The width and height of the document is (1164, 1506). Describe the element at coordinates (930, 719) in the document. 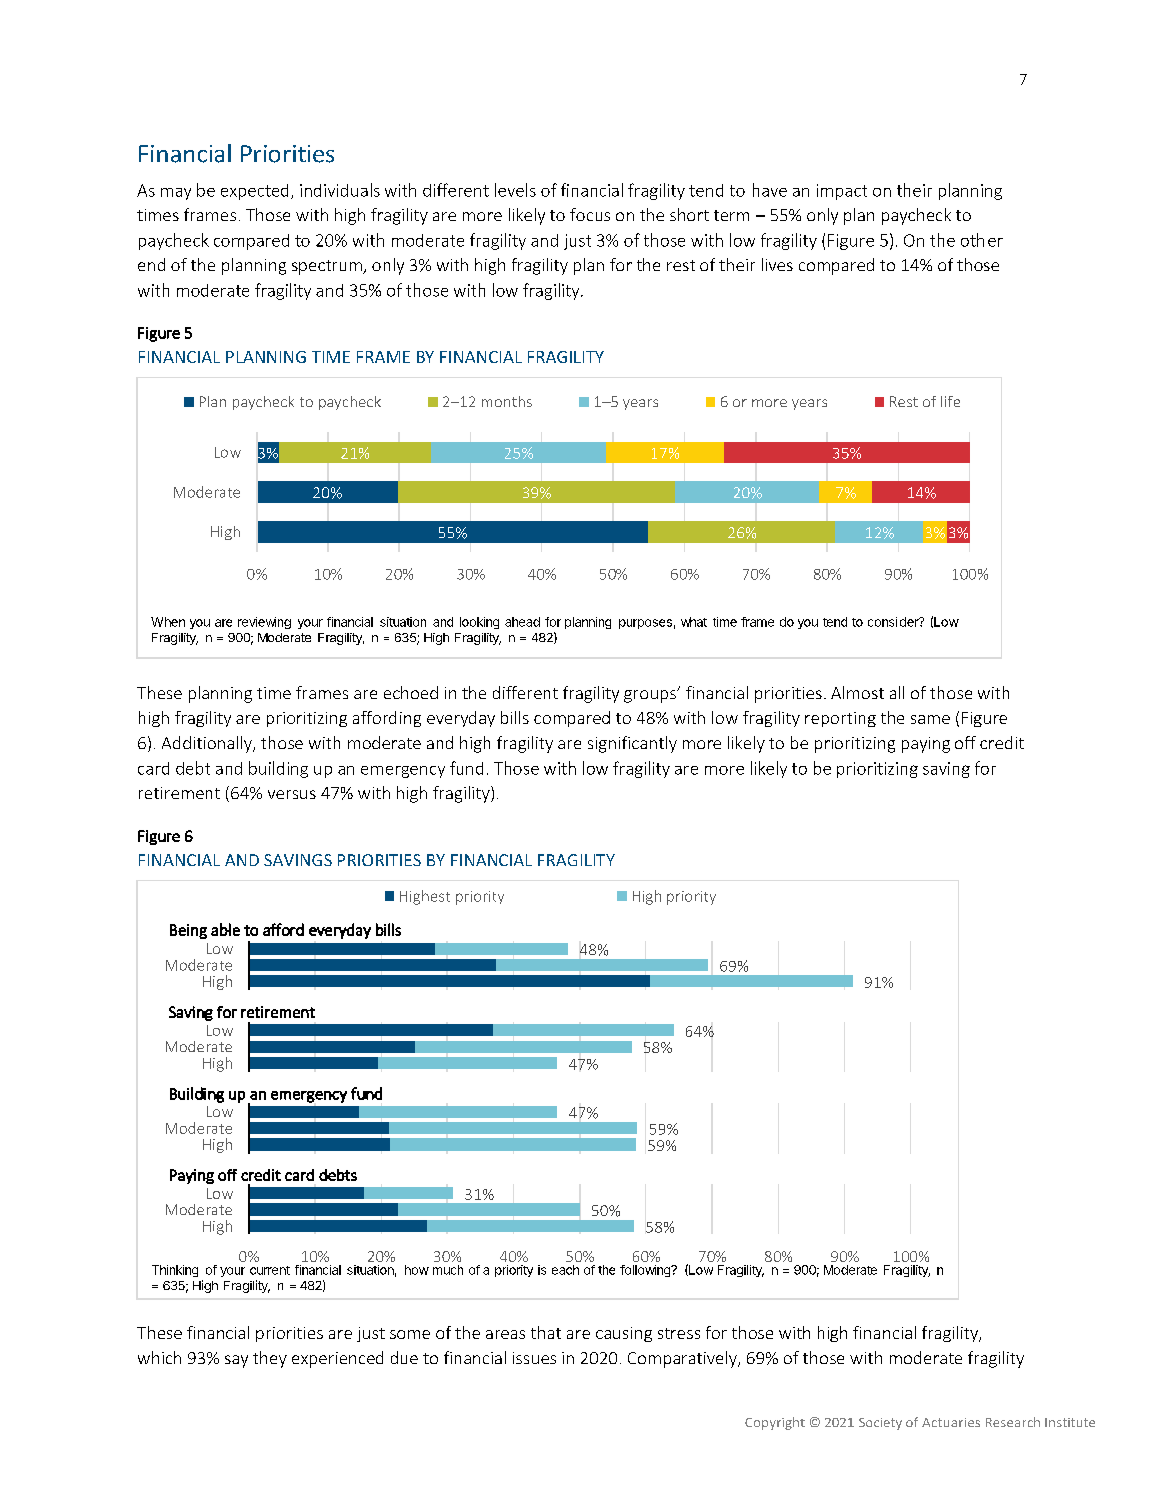

I see `same` at that location.
